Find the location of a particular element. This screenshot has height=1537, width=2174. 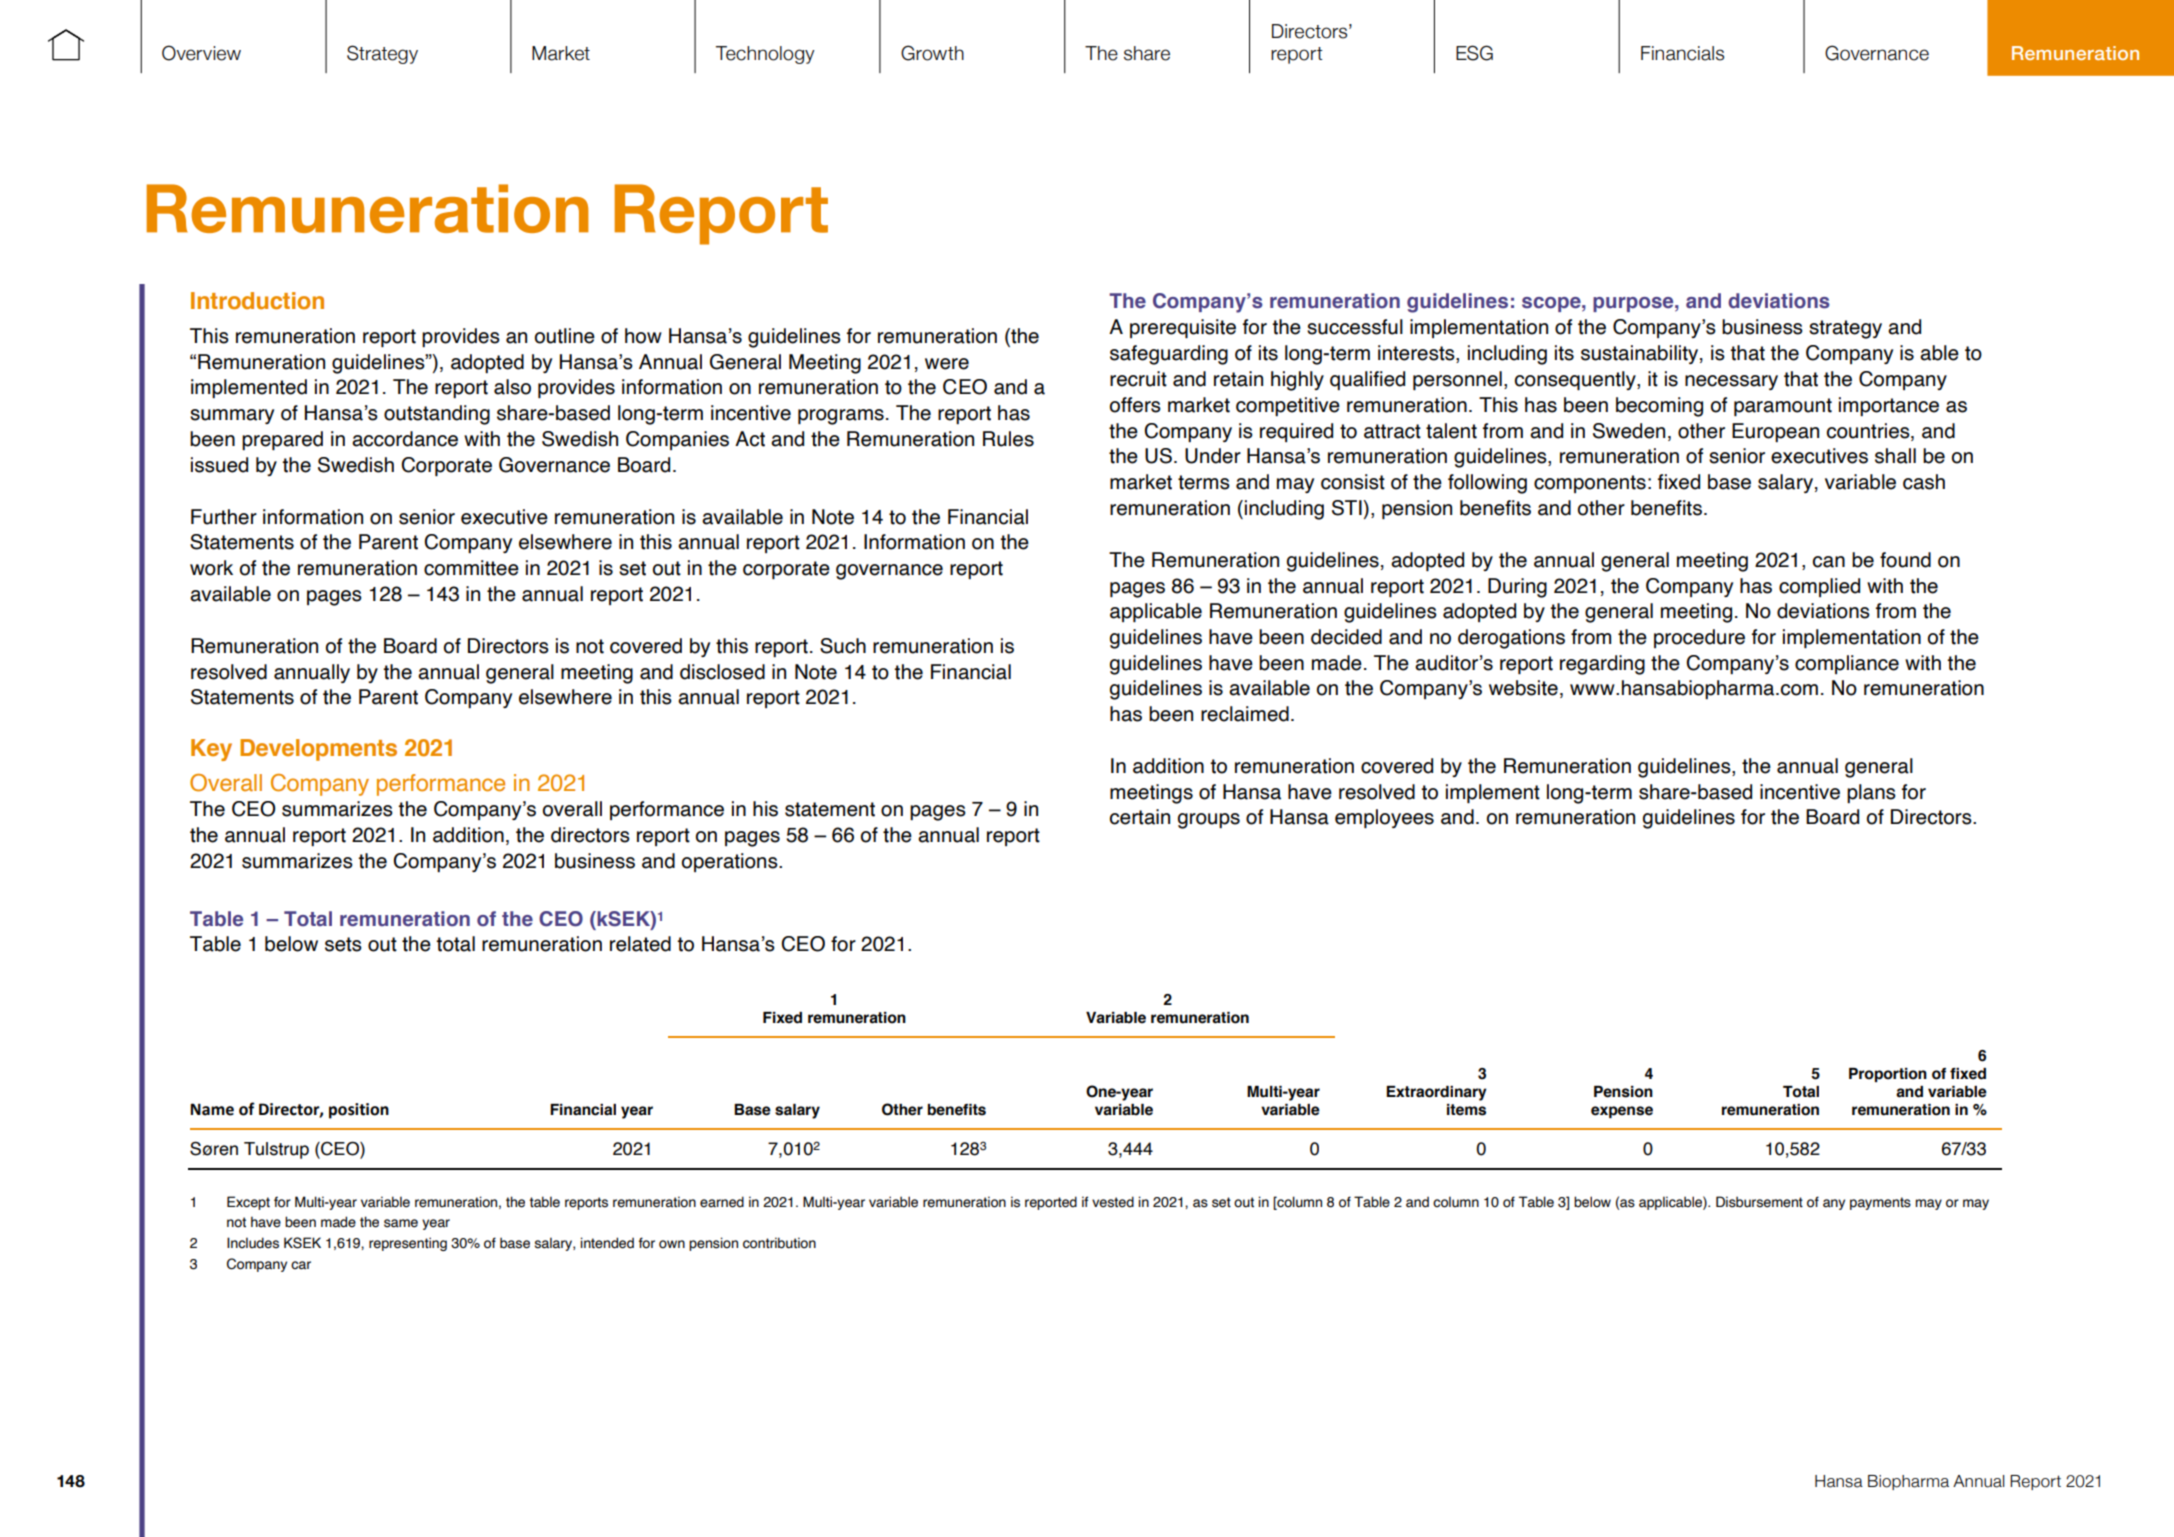

Growth is located at coordinates (932, 53).
